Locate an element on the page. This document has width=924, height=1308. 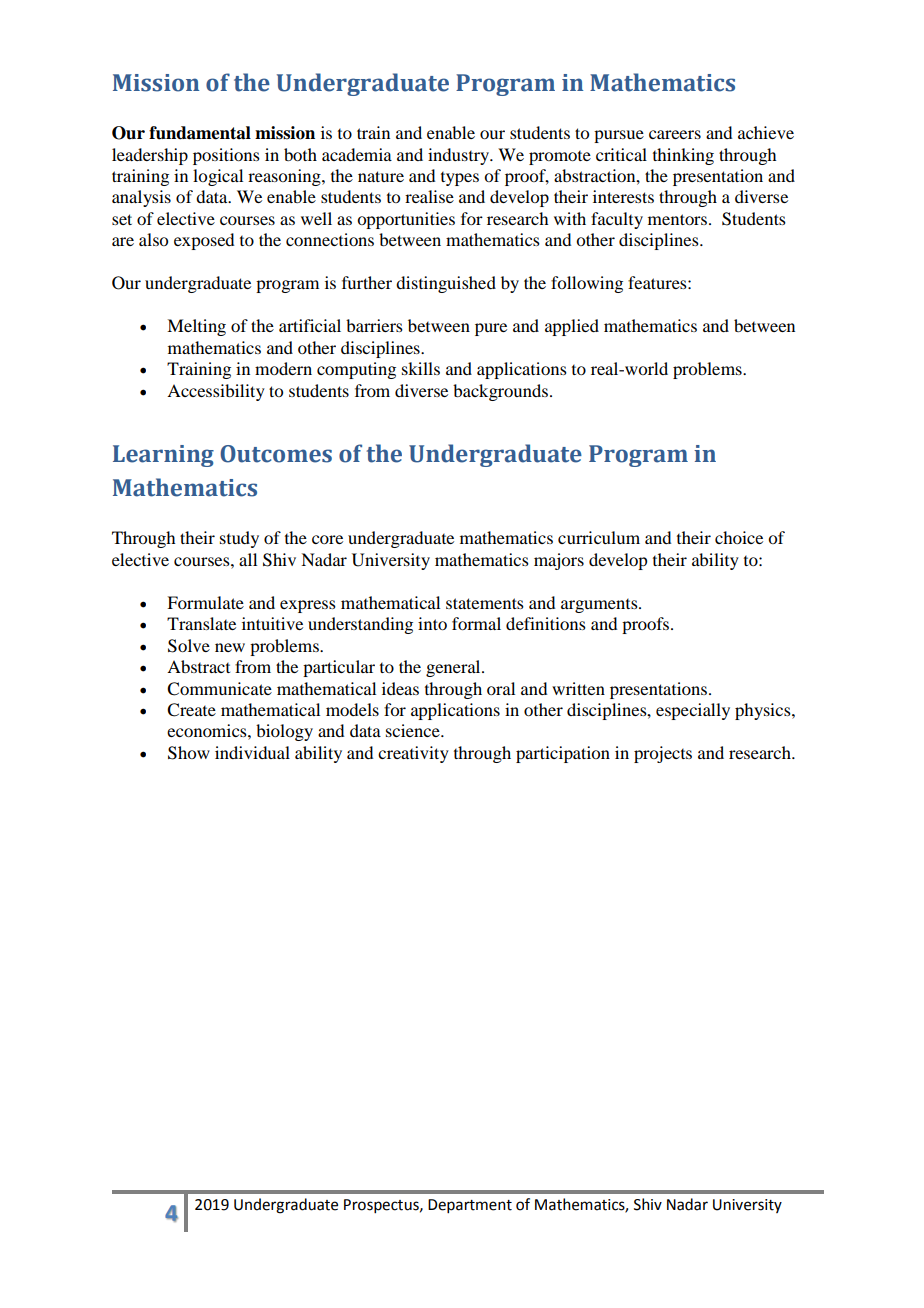
core is located at coordinates (327, 539).
